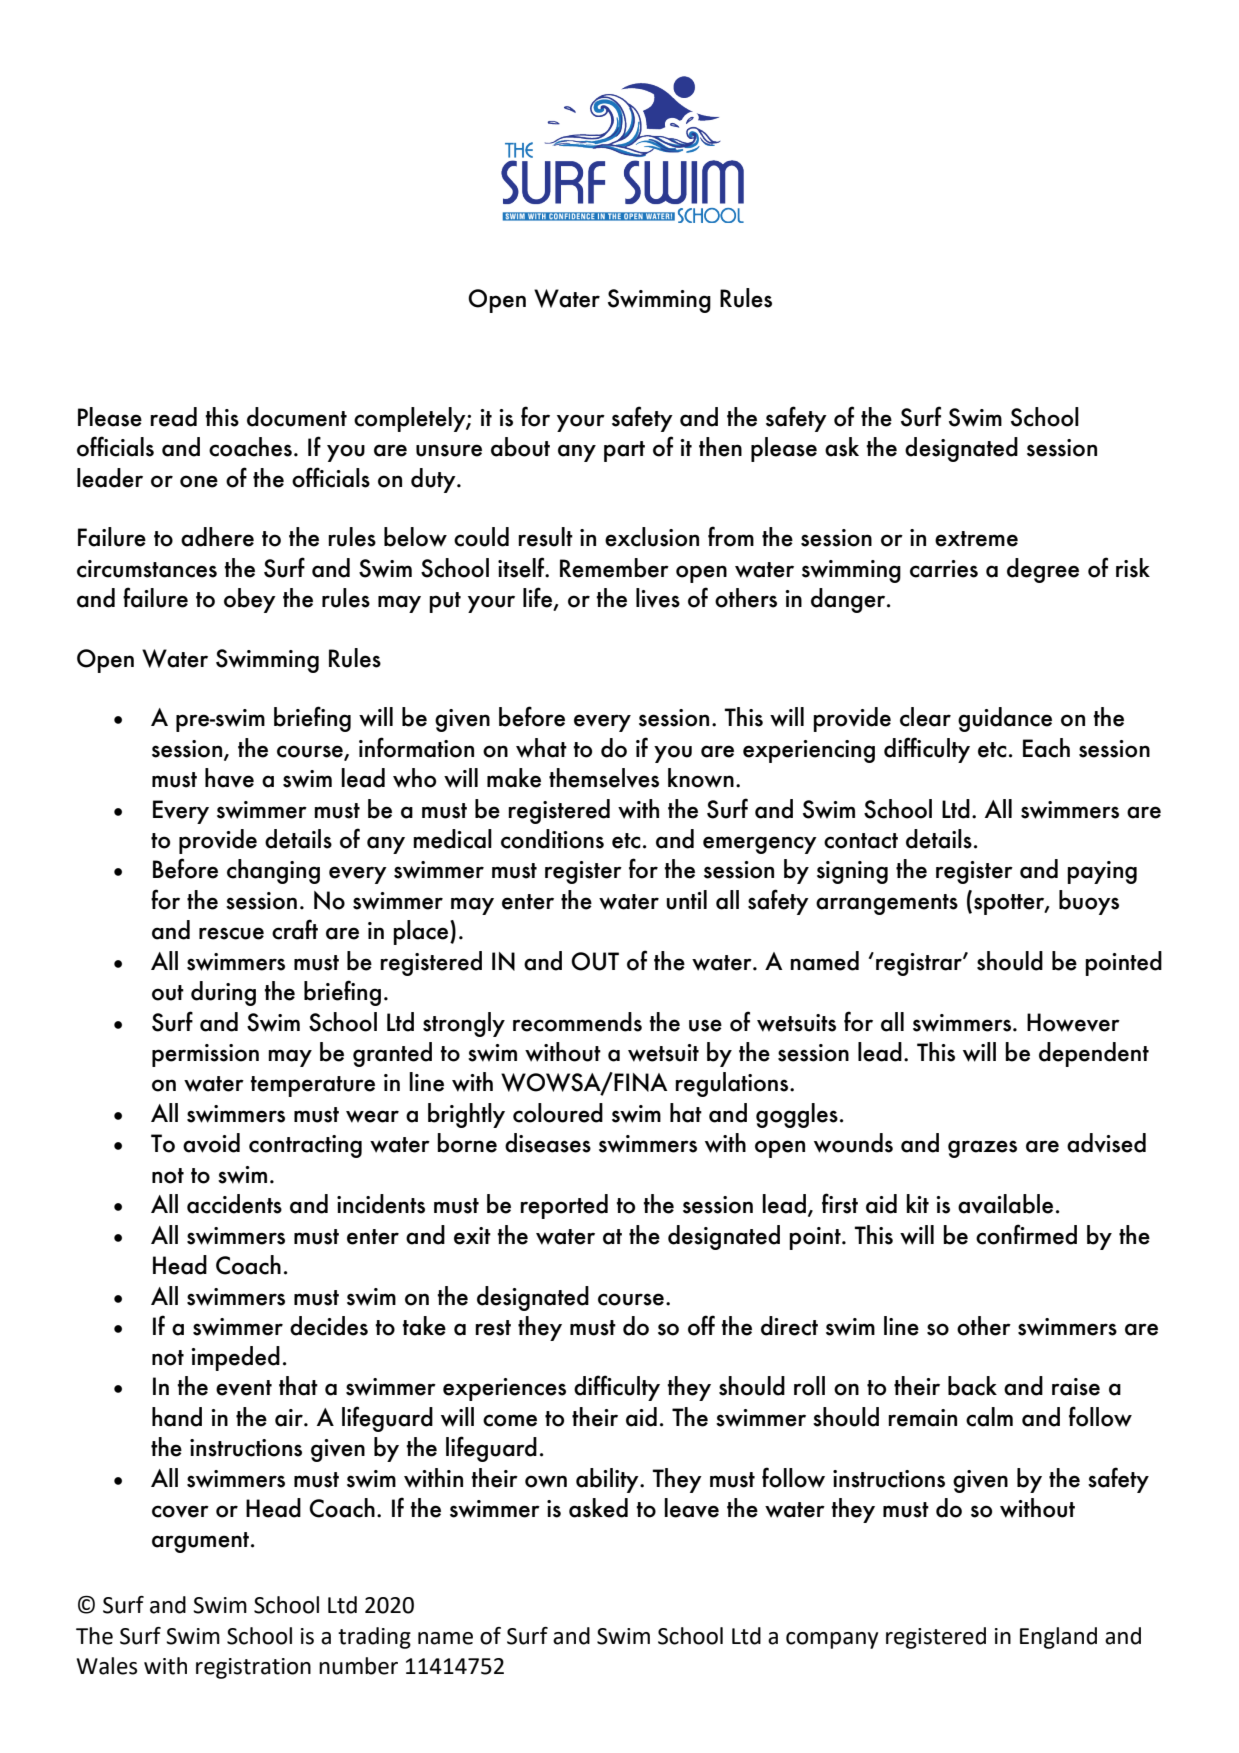 Image resolution: width=1239 pixels, height=1753 pixels. Describe the element at coordinates (976, 539) in the document. I see `extreme` at that location.
